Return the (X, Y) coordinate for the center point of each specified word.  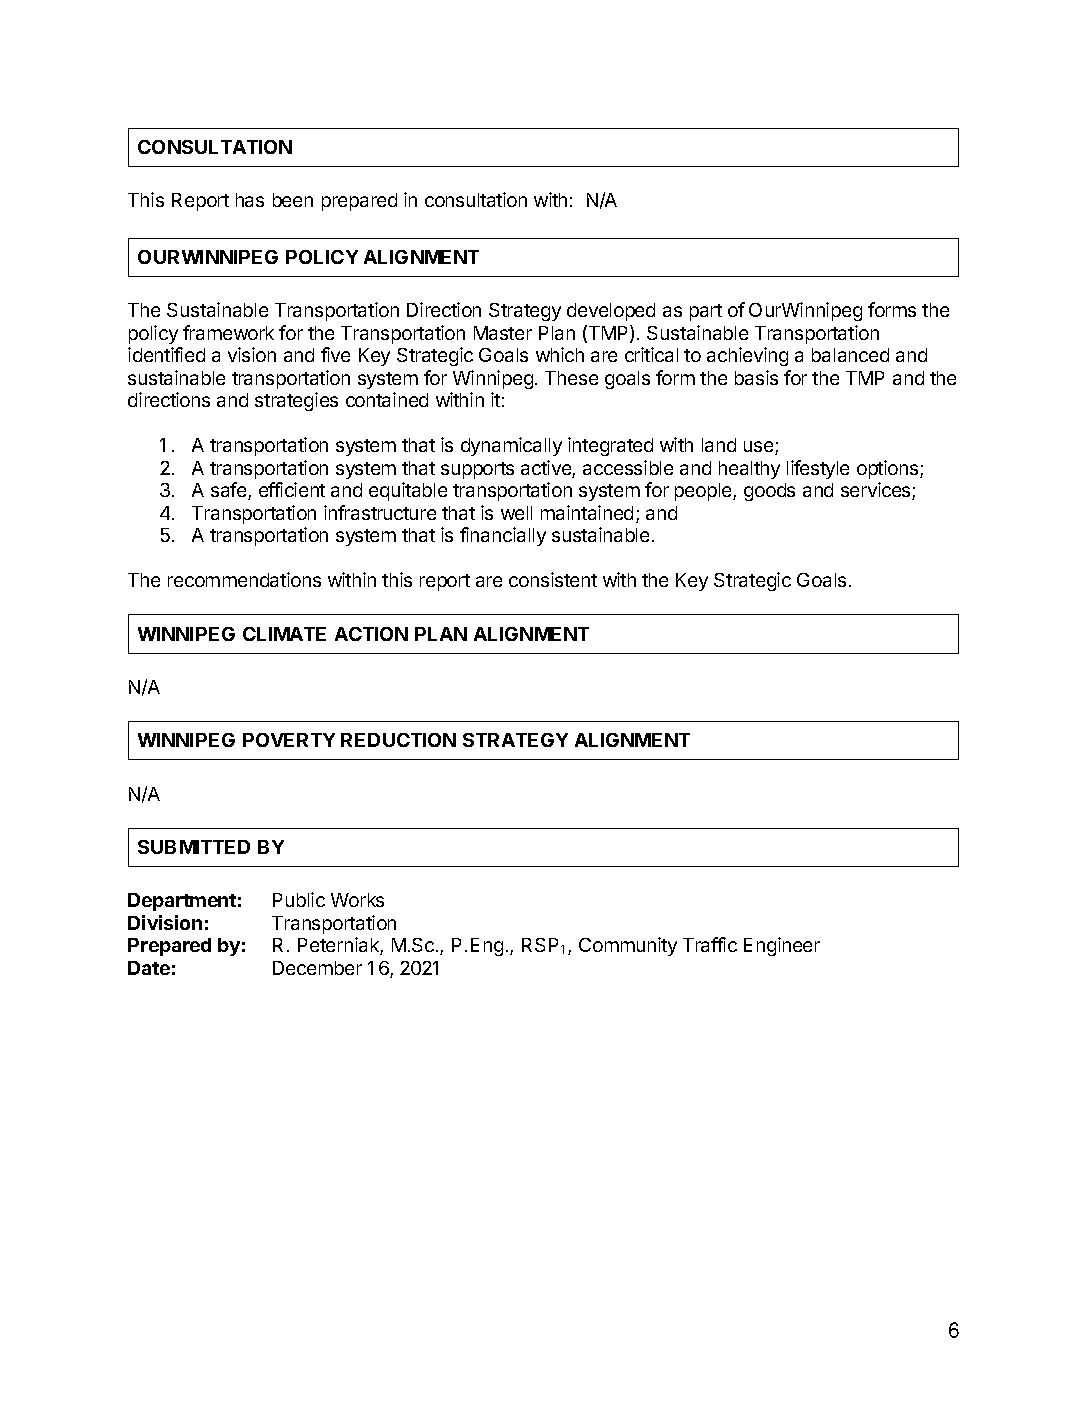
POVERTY (289, 740)
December (317, 968)
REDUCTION (398, 740)
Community (628, 946)
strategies (296, 401)
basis (756, 377)
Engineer (782, 946)
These (571, 378)
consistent (553, 579)
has (250, 200)
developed (611, 312)
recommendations (244, 579)
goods (769, 492)
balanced (850, 355)
